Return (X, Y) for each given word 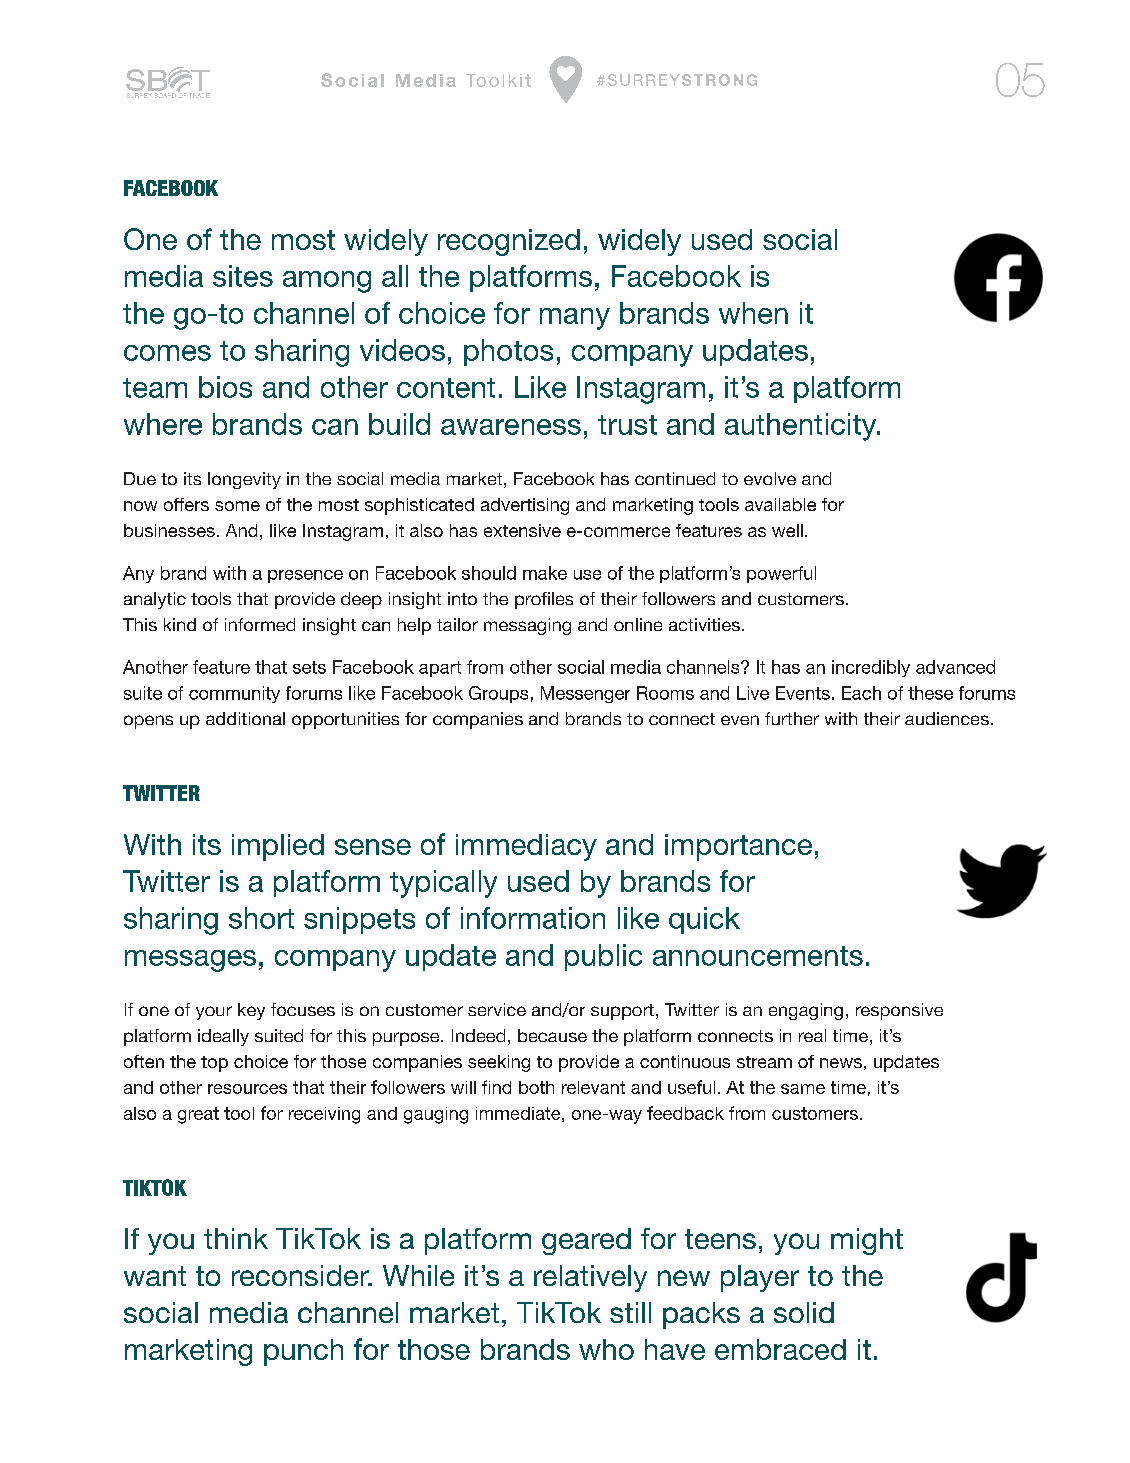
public (603, 957)
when (753, 313)
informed (260, 624)
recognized (509, 242)
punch (303, 1352)
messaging (527, 626)
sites (243, 276)
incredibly (871, 668)
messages (190, 961)
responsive (899, 1011)
